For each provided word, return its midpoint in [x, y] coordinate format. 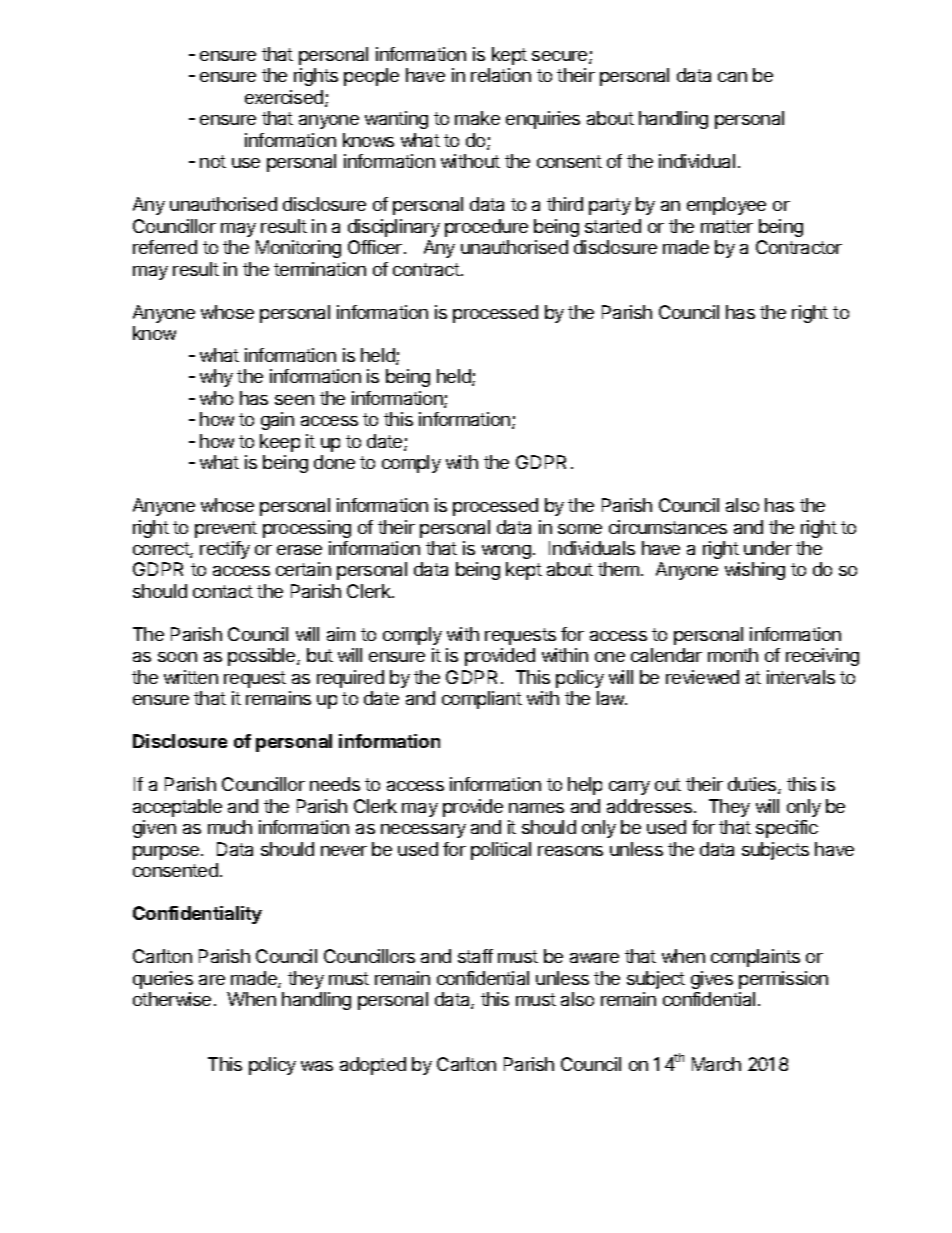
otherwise [172, 999]
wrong [506, 552]
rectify [225, 550]
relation [501, 75]
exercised [285, 98]
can [732, 77]
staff [475, 956]
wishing [755, 571]
